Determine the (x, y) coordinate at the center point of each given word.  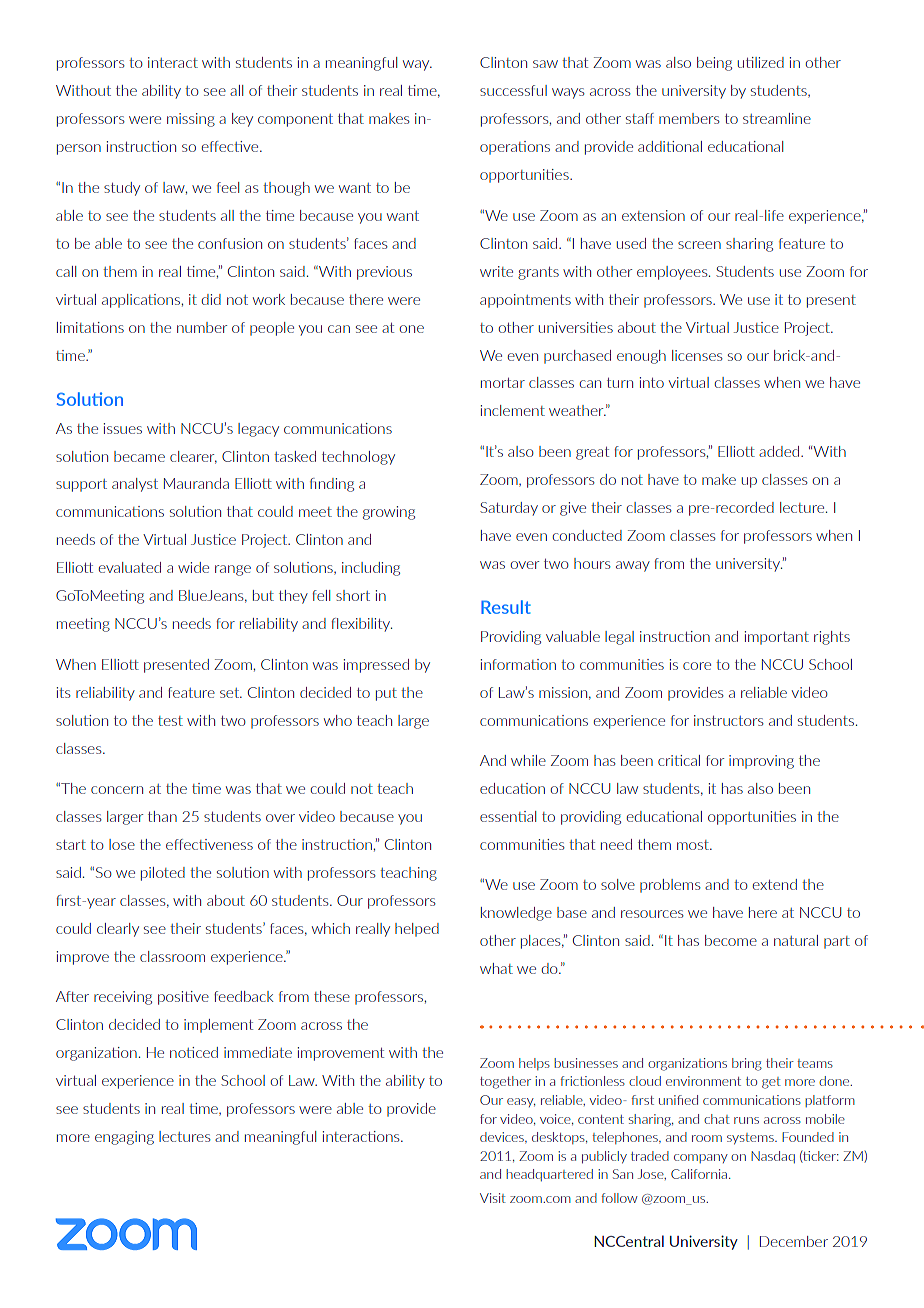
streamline (777, 118)
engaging (124, 1138)
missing (191, 120)
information (518, 664)
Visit (493, 1198)
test (170, 721)
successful (513, 90)
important (777, 638)
